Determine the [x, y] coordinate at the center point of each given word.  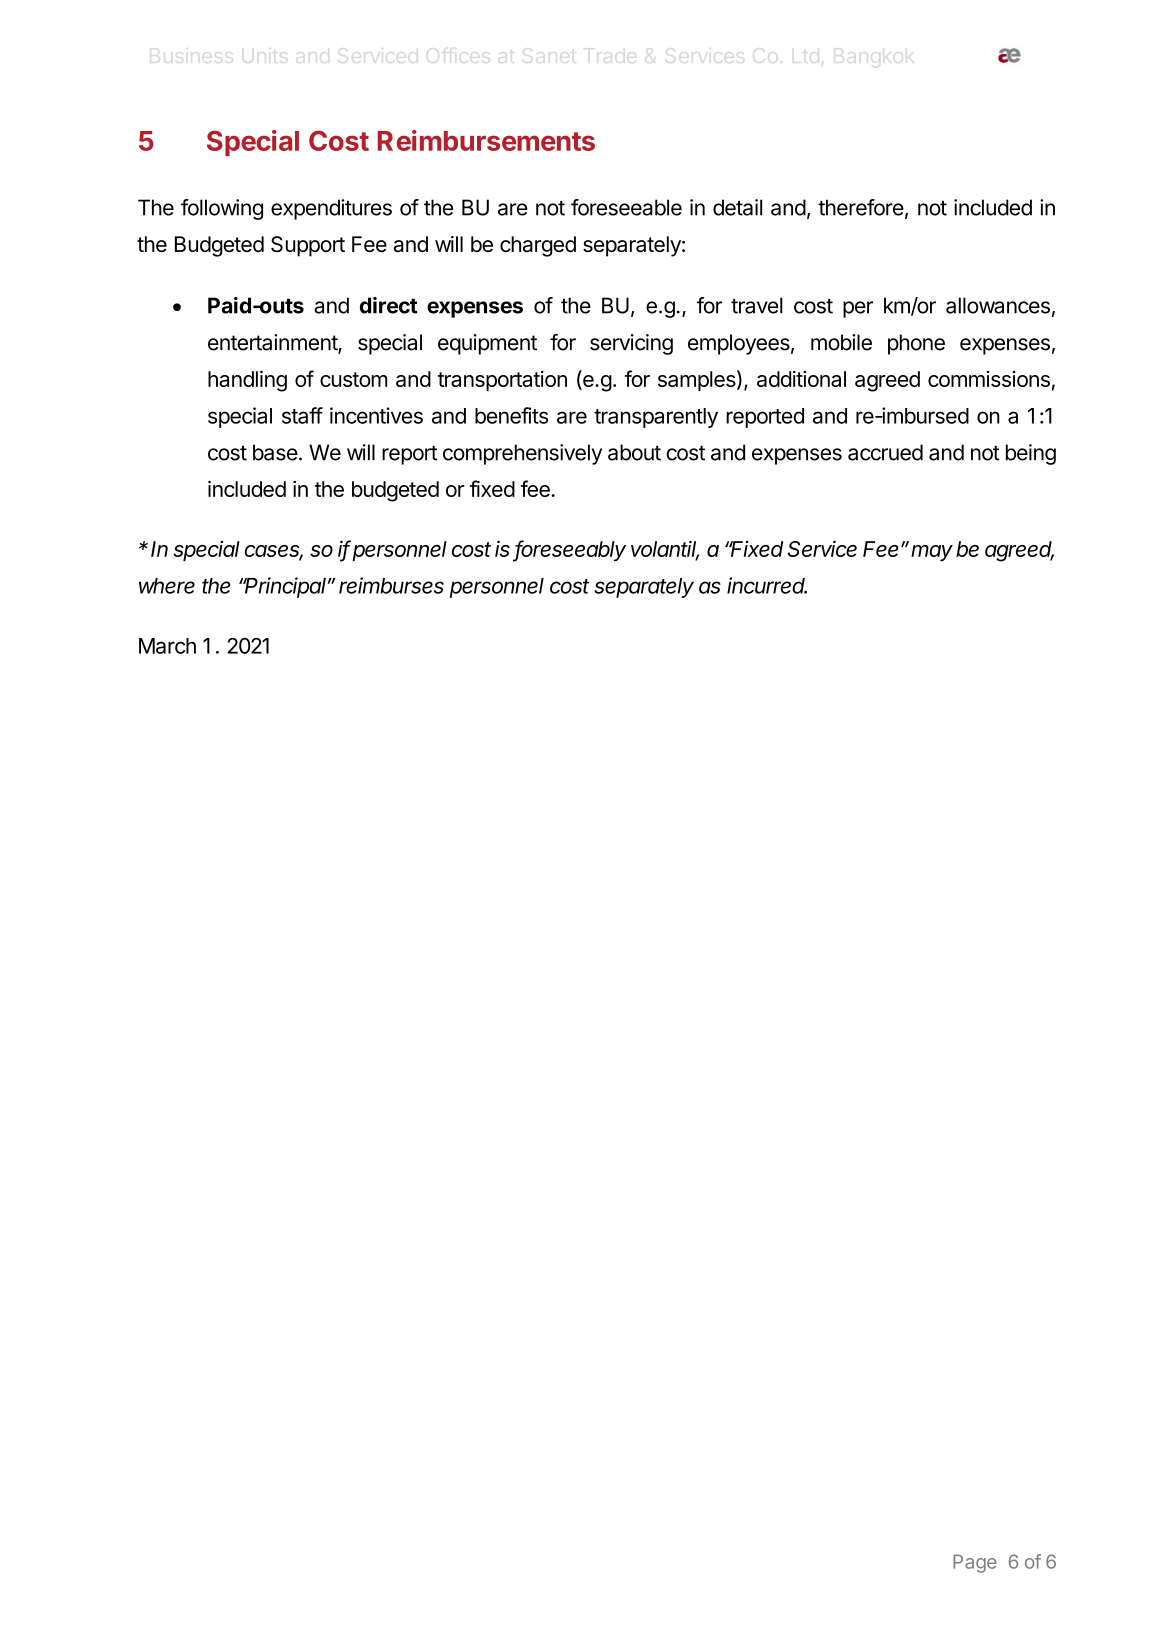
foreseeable [626, 207]
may [932, 553]
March [167, 646]
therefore [861, 207]
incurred [767, 585]
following [222, 209]
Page [975, 1563]
